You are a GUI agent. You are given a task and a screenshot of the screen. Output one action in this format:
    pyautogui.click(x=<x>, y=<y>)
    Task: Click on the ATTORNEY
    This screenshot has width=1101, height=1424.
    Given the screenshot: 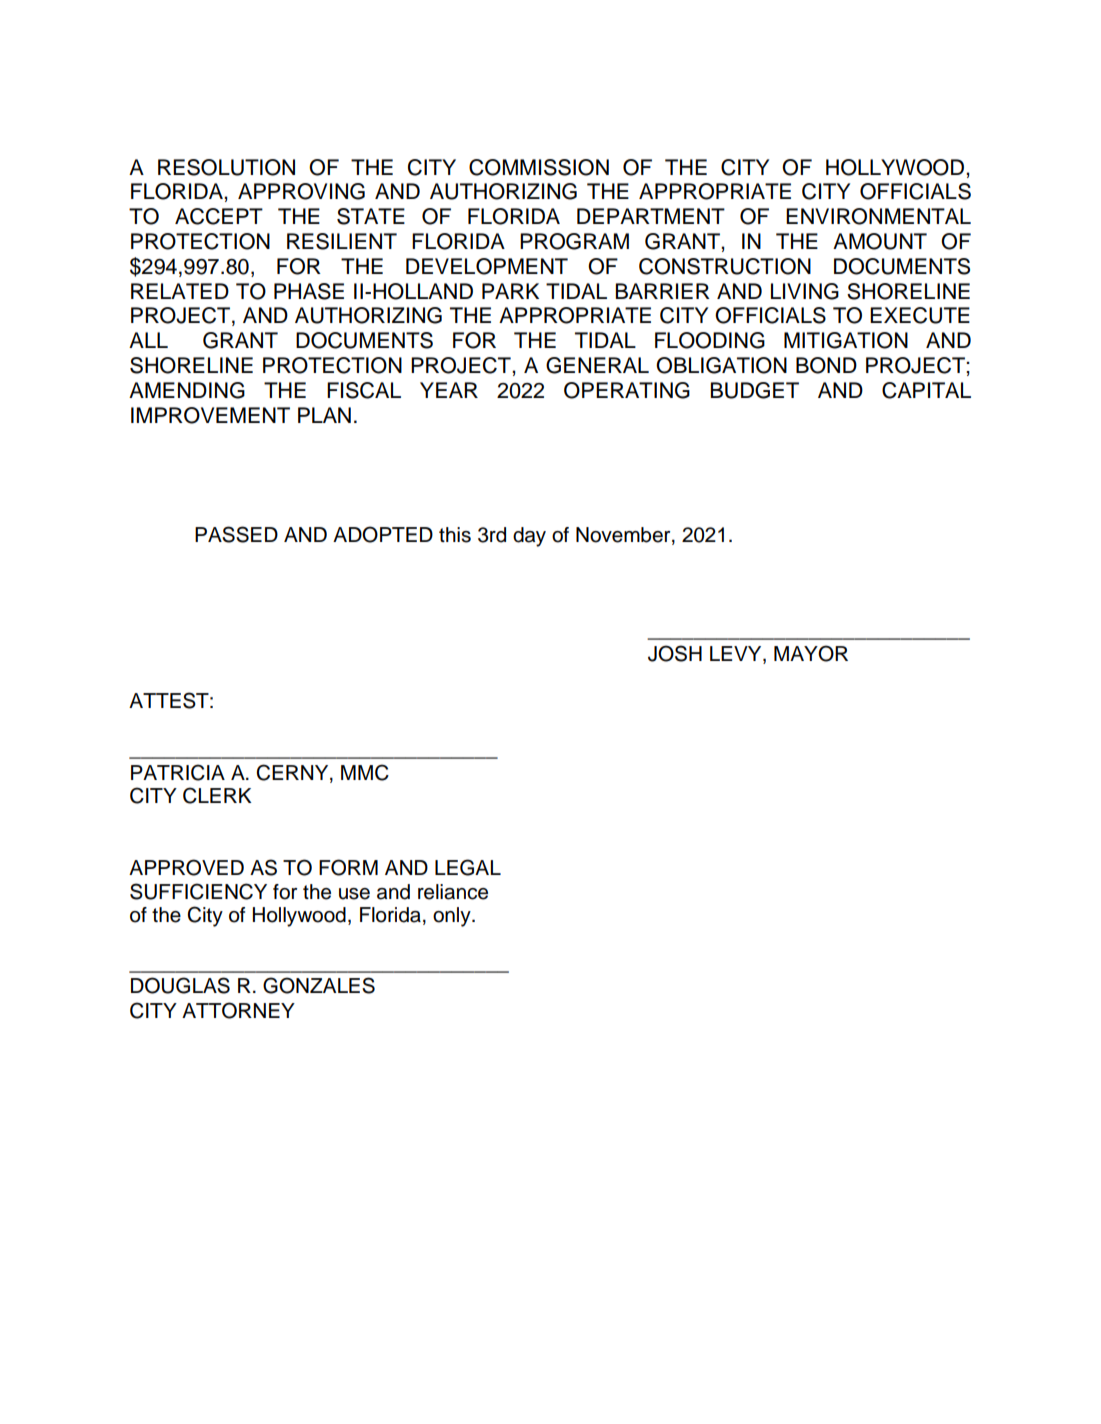 What is the action you would take?
    pyautogui.click(x=238, y=1010)
